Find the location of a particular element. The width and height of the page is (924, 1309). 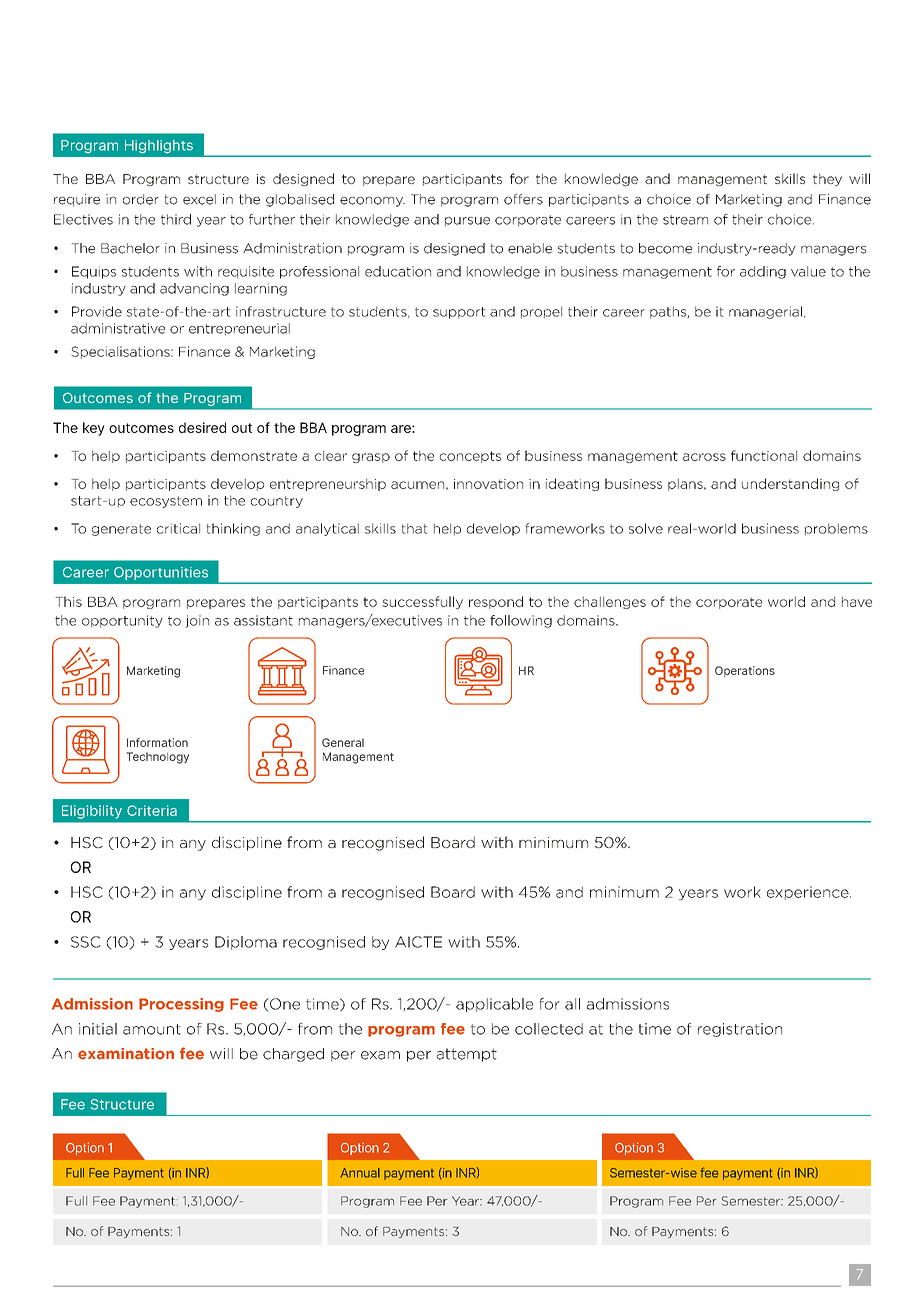

Operations is located at coordinates (745, 671).
